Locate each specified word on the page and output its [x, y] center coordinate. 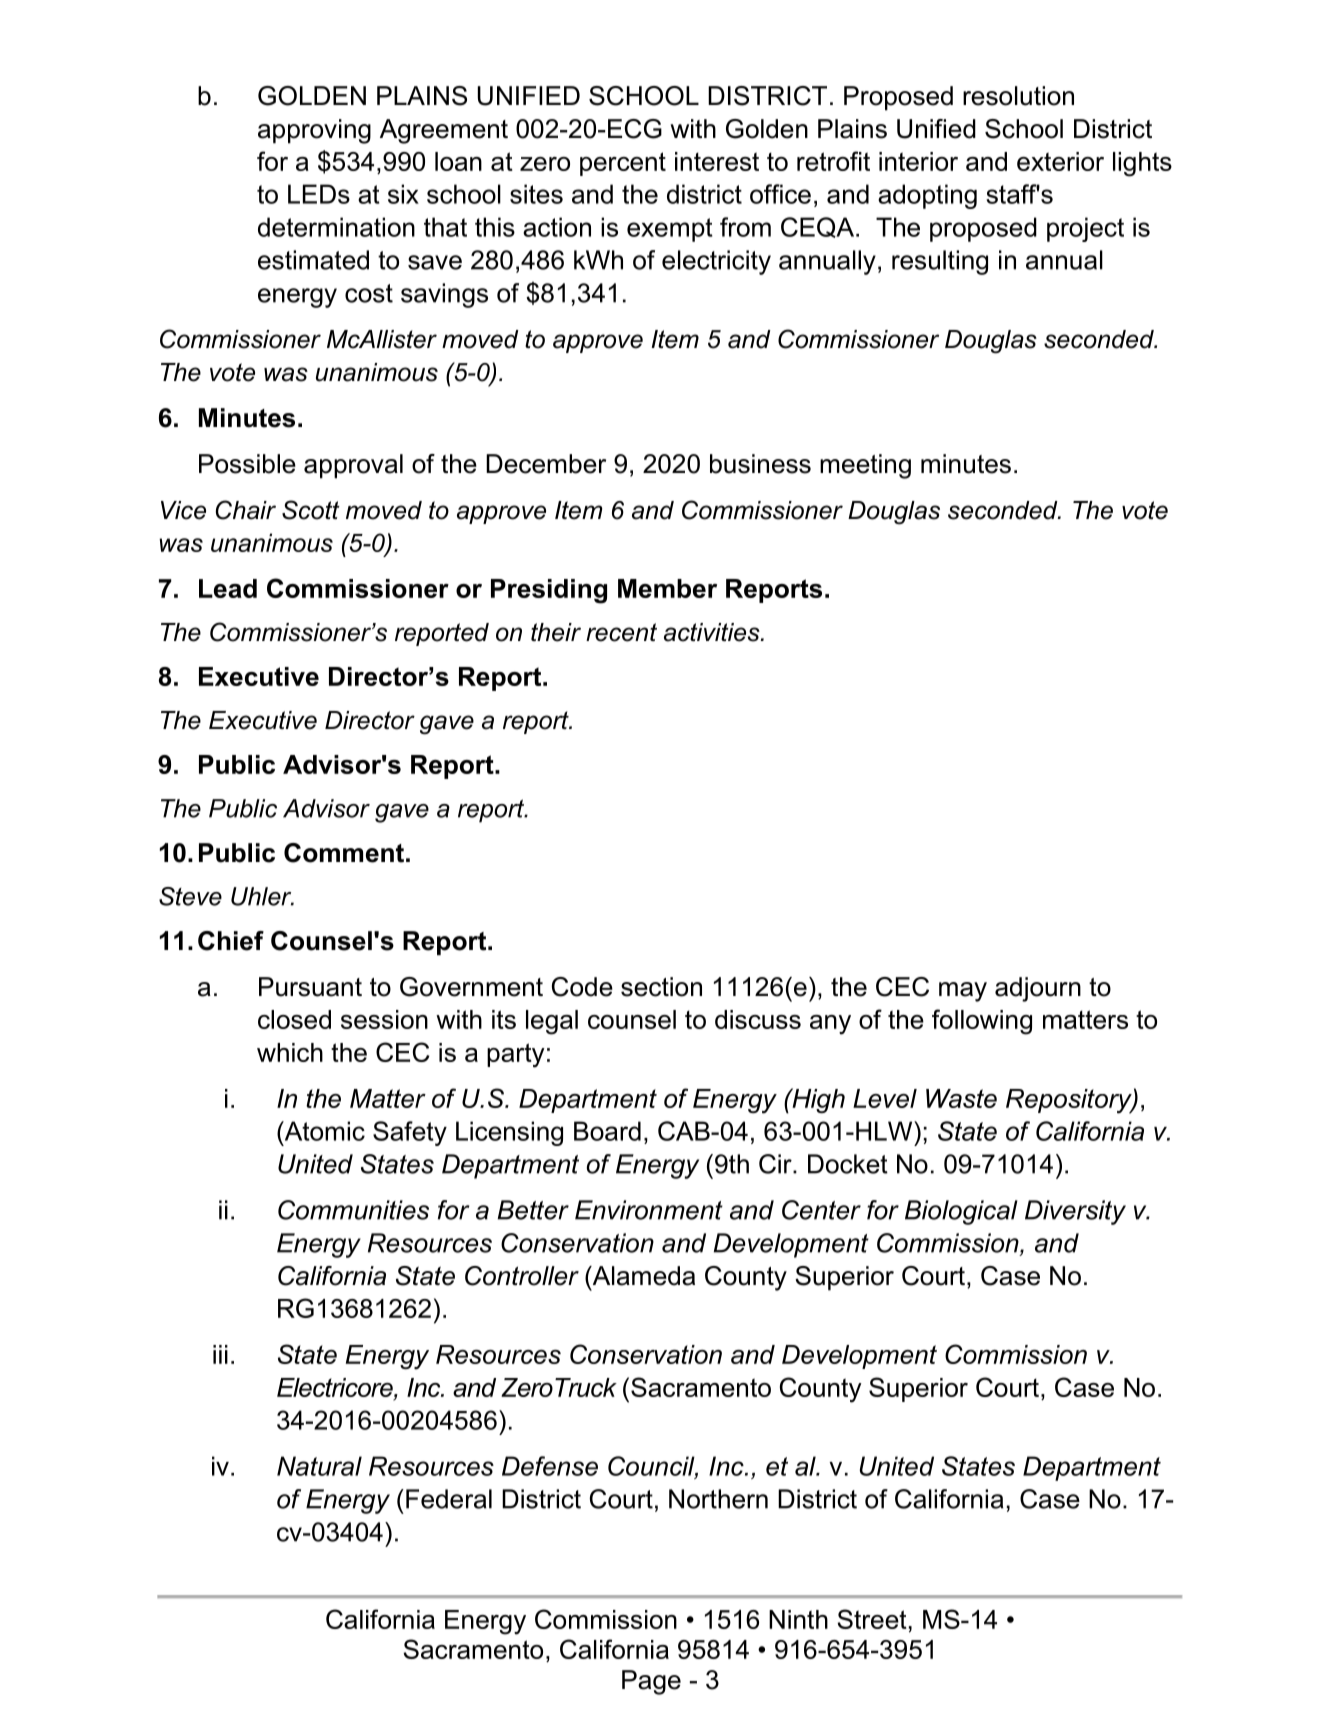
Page [651, 1682]
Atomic [323, 1131]
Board [607, 1131]
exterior [1060, 161]
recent [621, 632]
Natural [319, 1466]
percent [623, 164]
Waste [961, 1098]
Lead [228, 588]
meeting [865, 466]
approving [314, 131]
